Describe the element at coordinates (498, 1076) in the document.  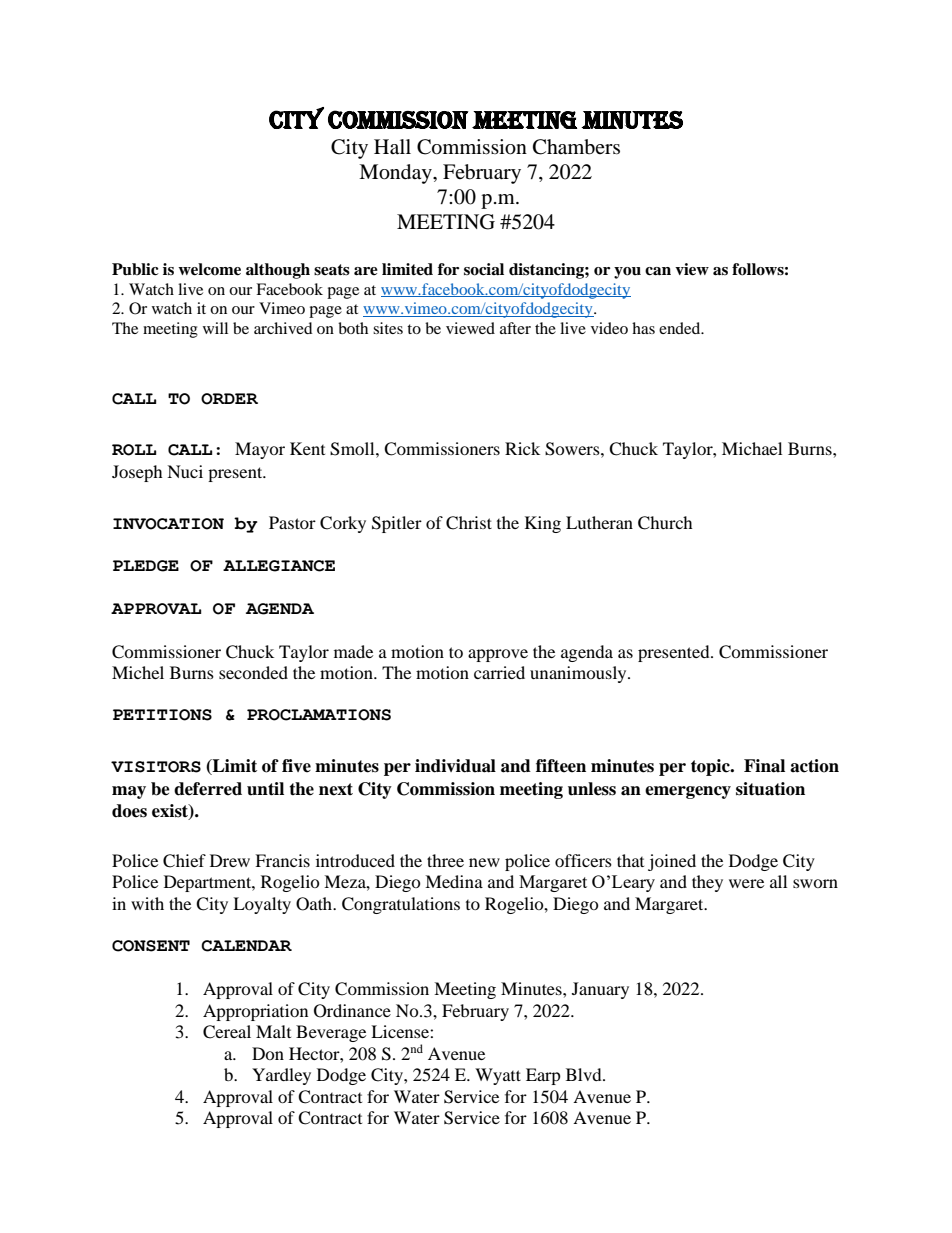
I see `Wyatt` at that location.
